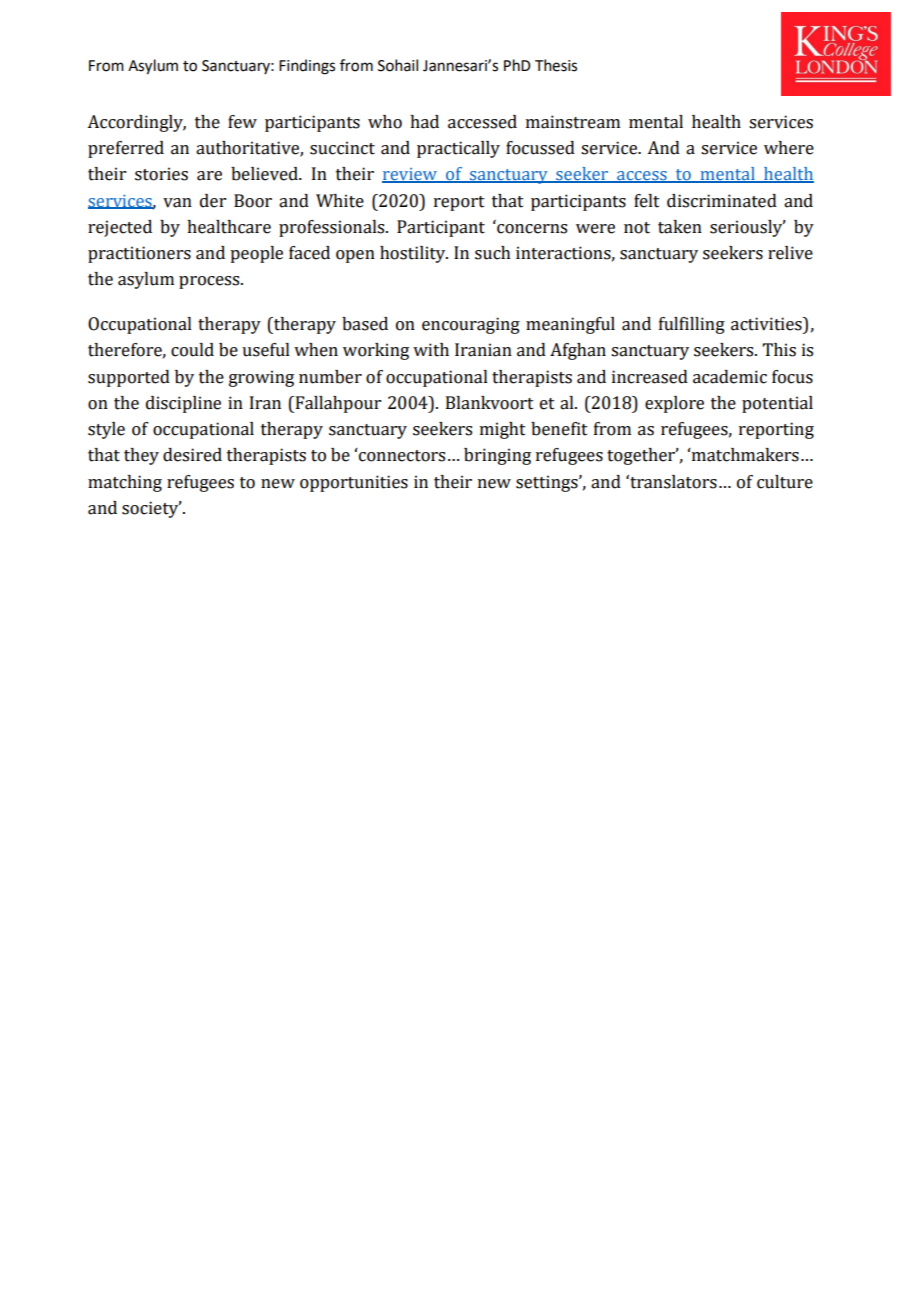 The width and height of the screenshot is (924, 1308). What do you see at coordinates (497, 456) in the screenshot?
I see `bringing` at bounding box center [497, 456].
